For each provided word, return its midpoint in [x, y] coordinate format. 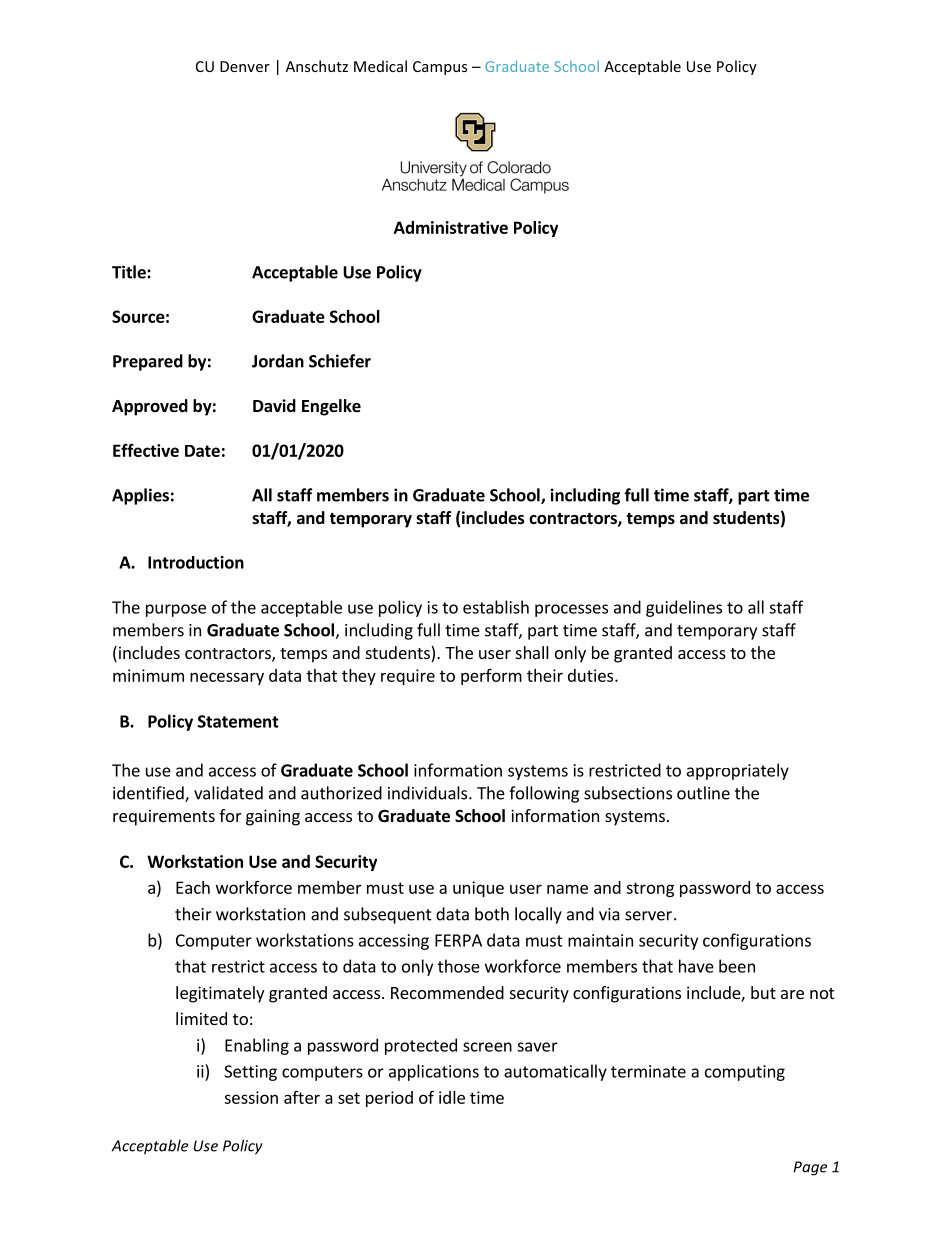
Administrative [451, 227]
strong [650, 889]
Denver [245, 66]
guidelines [684, 608]
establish [496, 607]
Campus [440, 68]
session [251, 1097]
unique [478, 889]
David [274, 405]
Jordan [278, 361]
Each [193, 887]
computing [745, 1073]
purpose [176, 610]
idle [452, 1097]
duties [592, 675]
